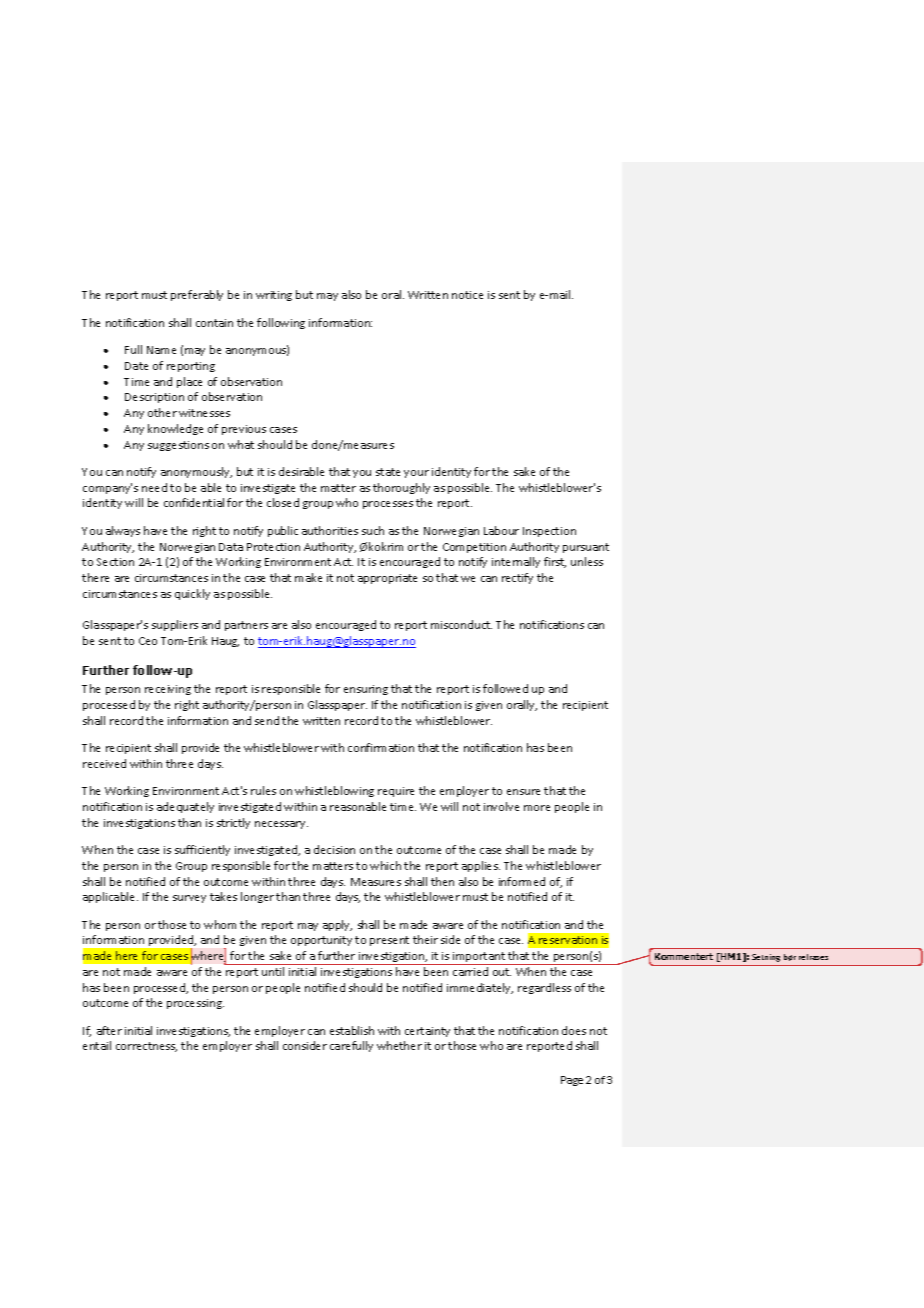 This screenshot has width=924, height=1308. Describe the element at coordinates (146, 1047) in the screenshot. I see `correctness` at that location.
